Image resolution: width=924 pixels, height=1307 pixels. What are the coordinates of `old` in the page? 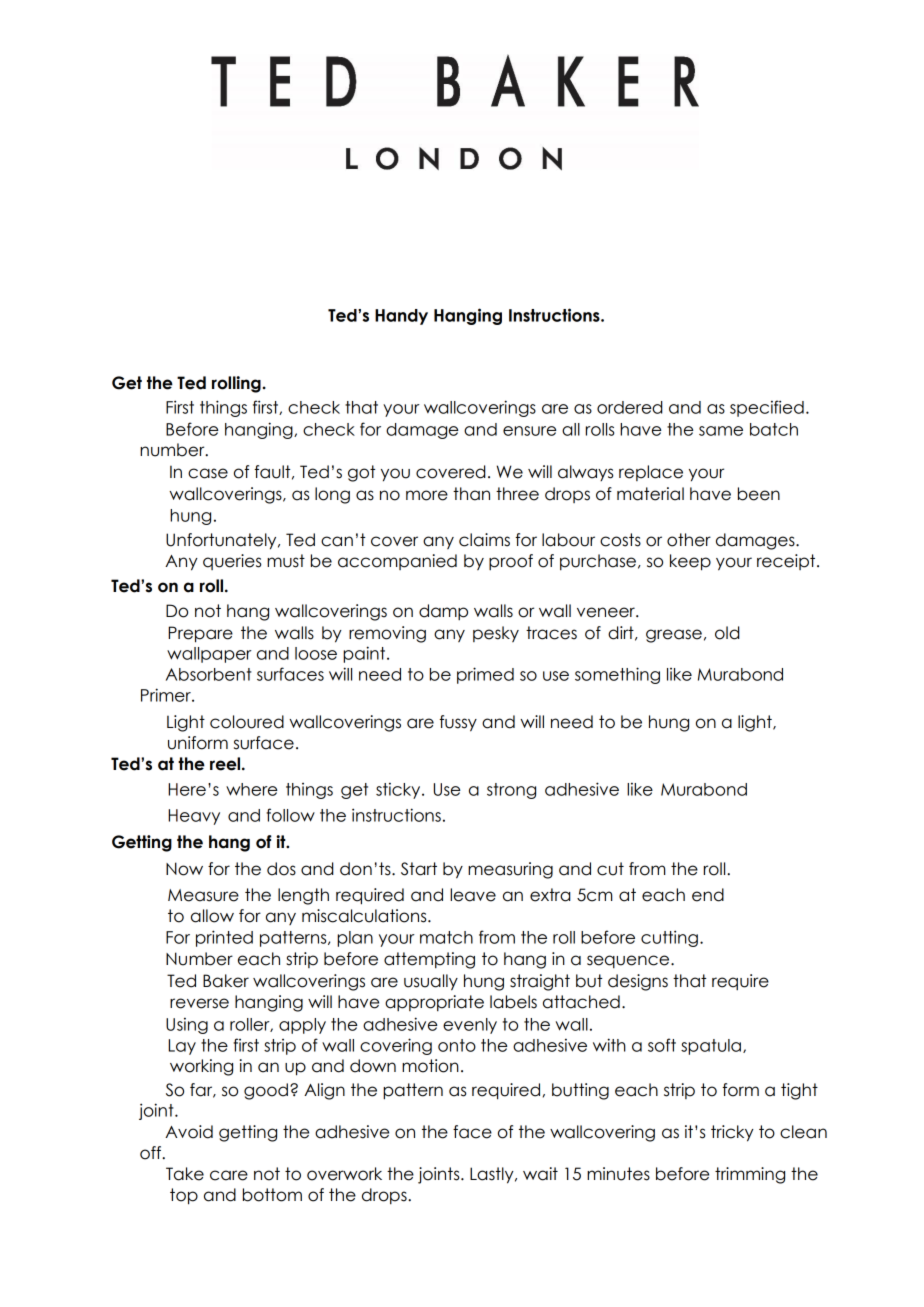 It's located at (727, 633).
